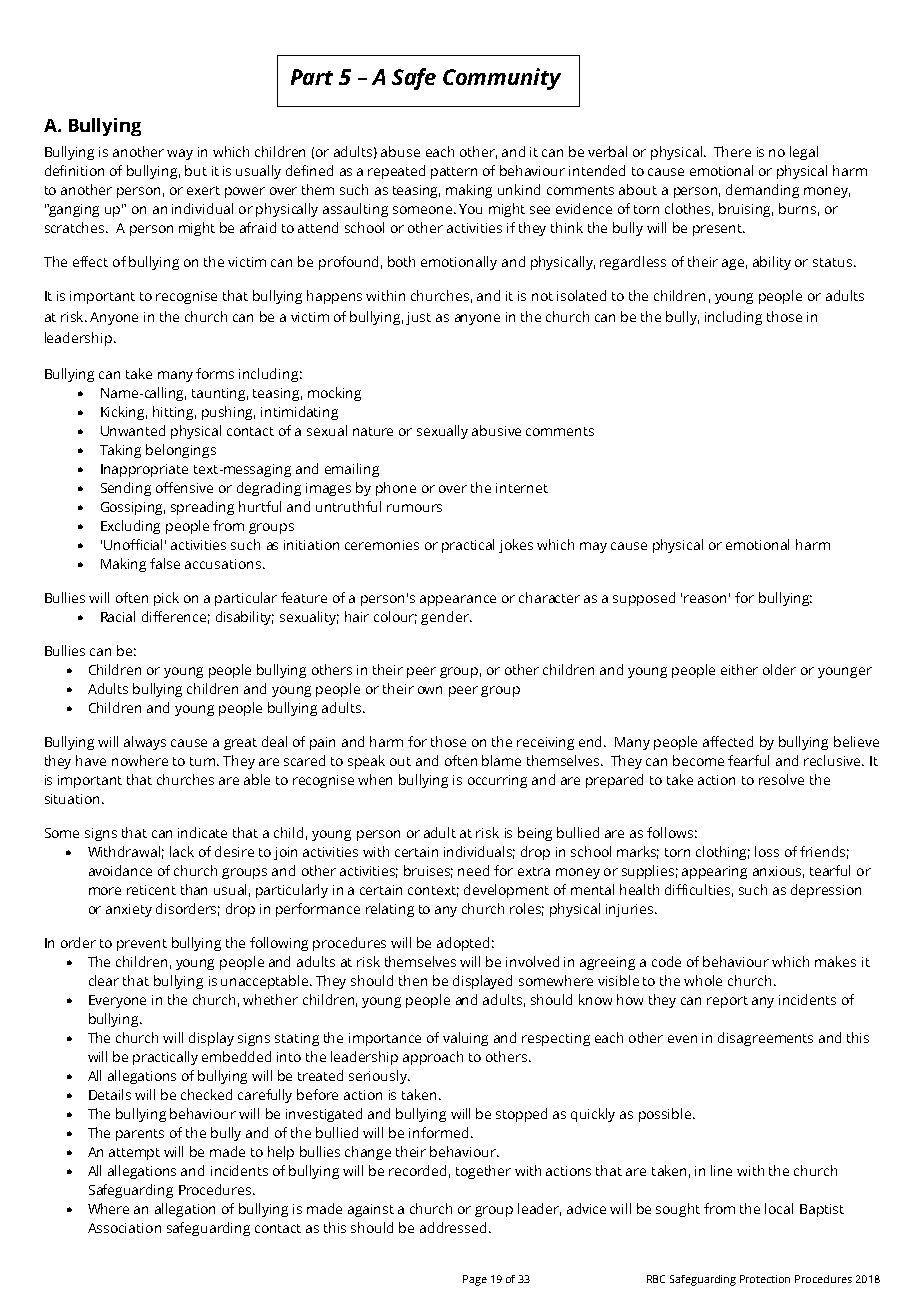 This screenshot has height=1308, width=924. What do you see at coordinates (145, 743) in the screenshot?
I see `always` at bounding box center [145, 743].
